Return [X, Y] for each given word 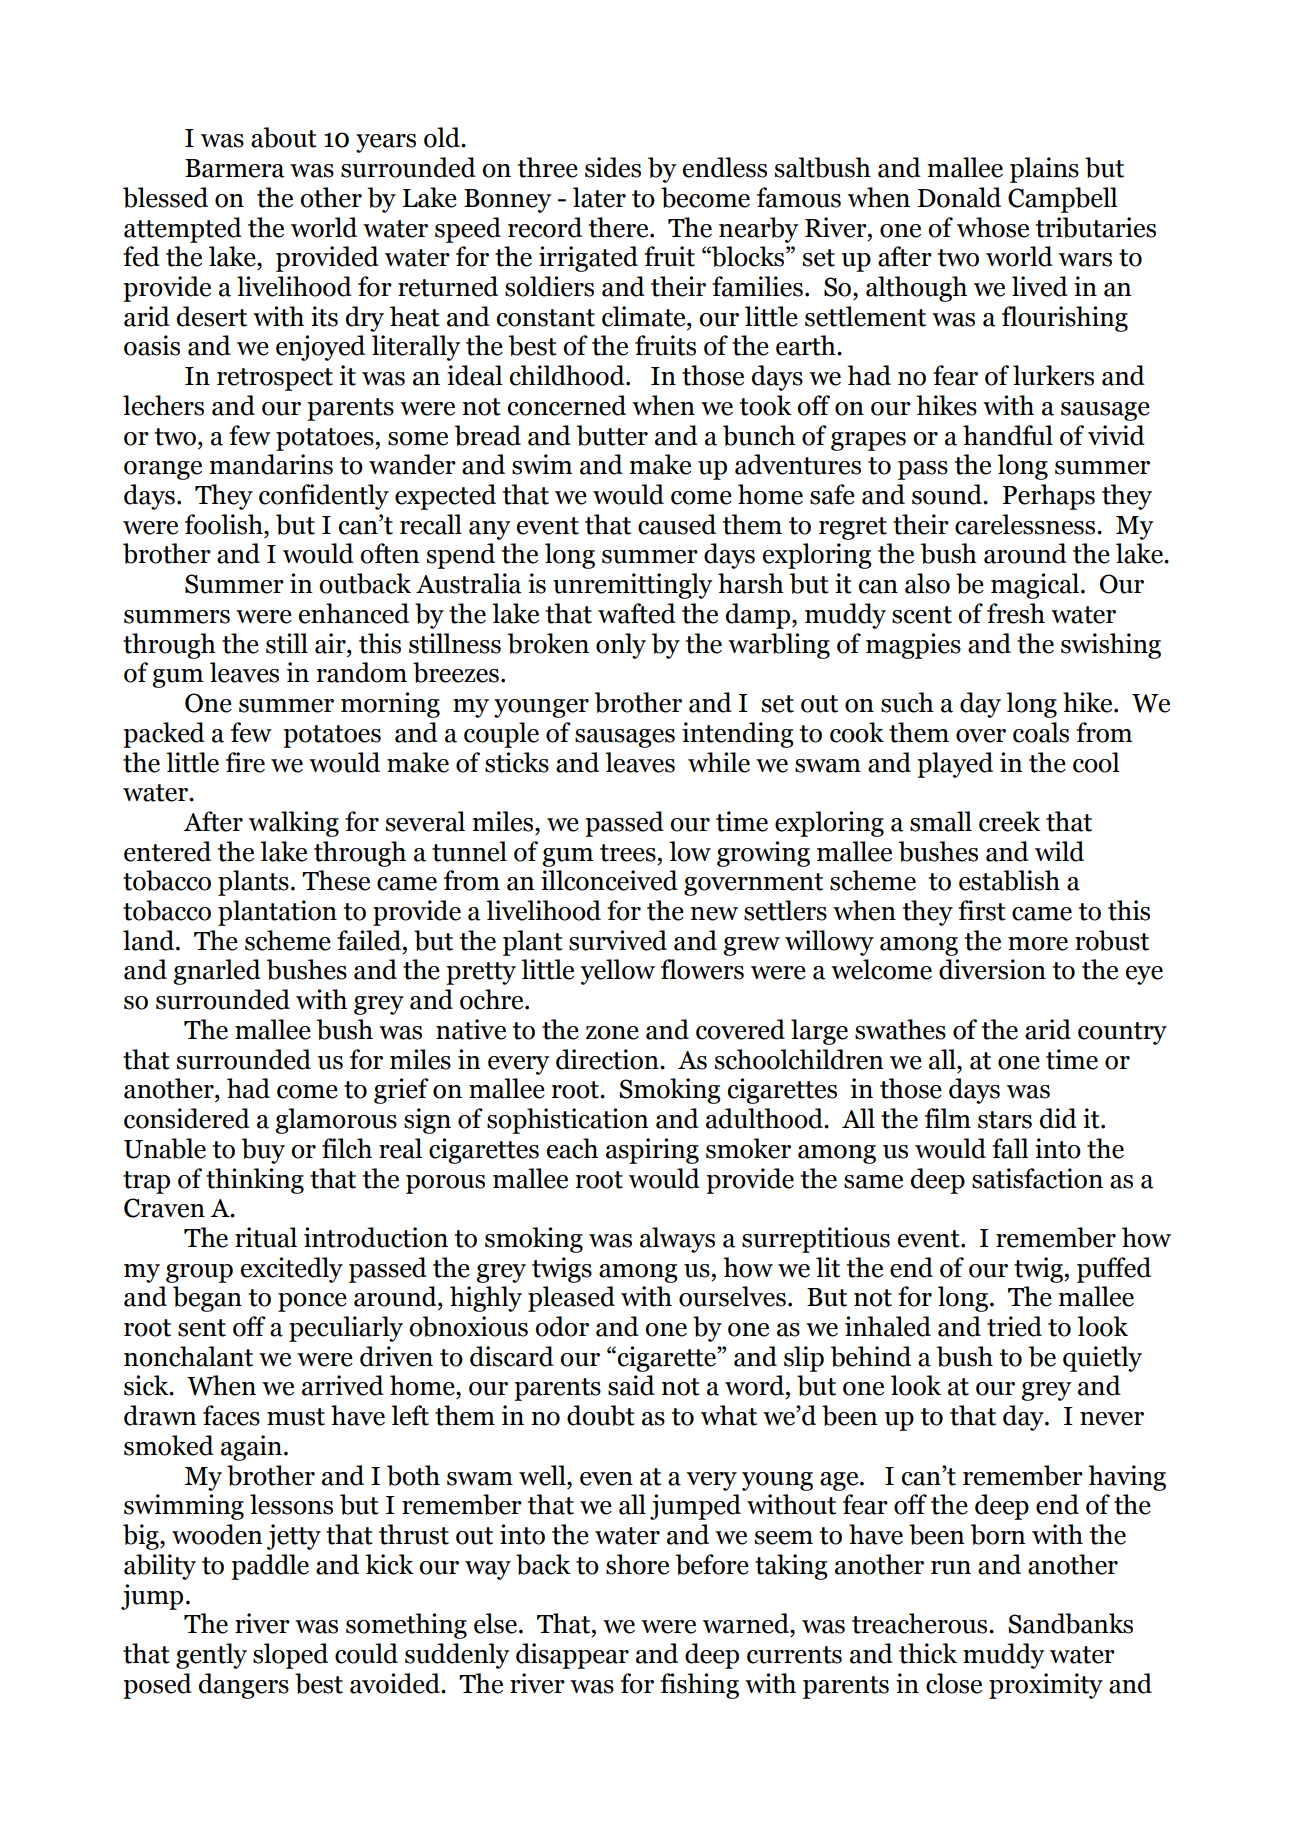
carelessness [1026, 524]
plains [1044, 170]
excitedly [292, 1270]
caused [677, 524]
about [284, 137]
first [982, 910]
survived [618, 940]
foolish [225, 524]
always [677, 1240]
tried [1014, 1326]
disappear [572, 1656]
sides [613, 167]
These [336, 880]
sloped [290, 1656]
